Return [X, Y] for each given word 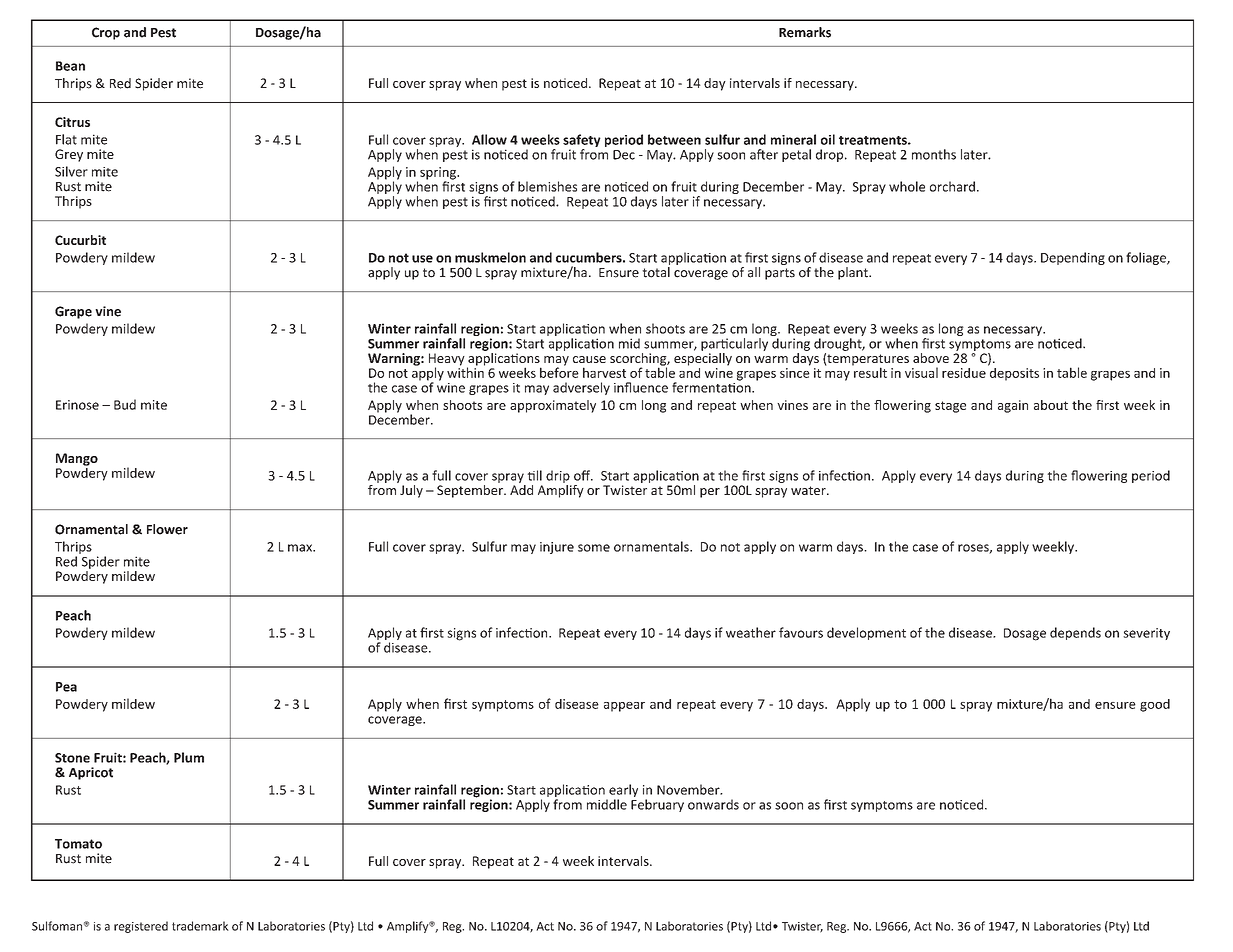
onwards [713, 804]
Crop [106, 33]
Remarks [805, 32]
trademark [200, 926]
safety [582, 142]
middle [607, 804]
